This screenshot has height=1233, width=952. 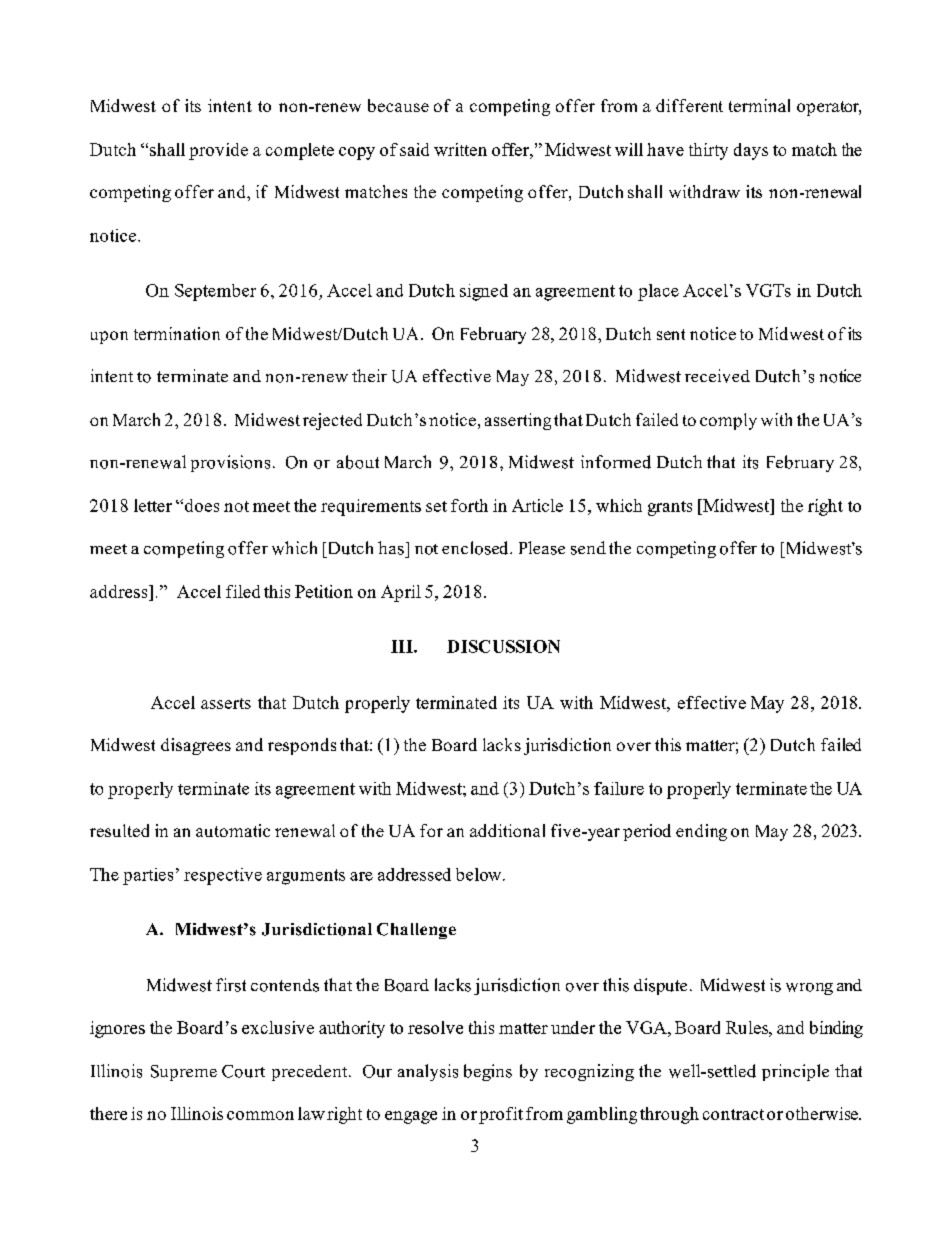 I want to click on written, so click(x=460, y=149).
